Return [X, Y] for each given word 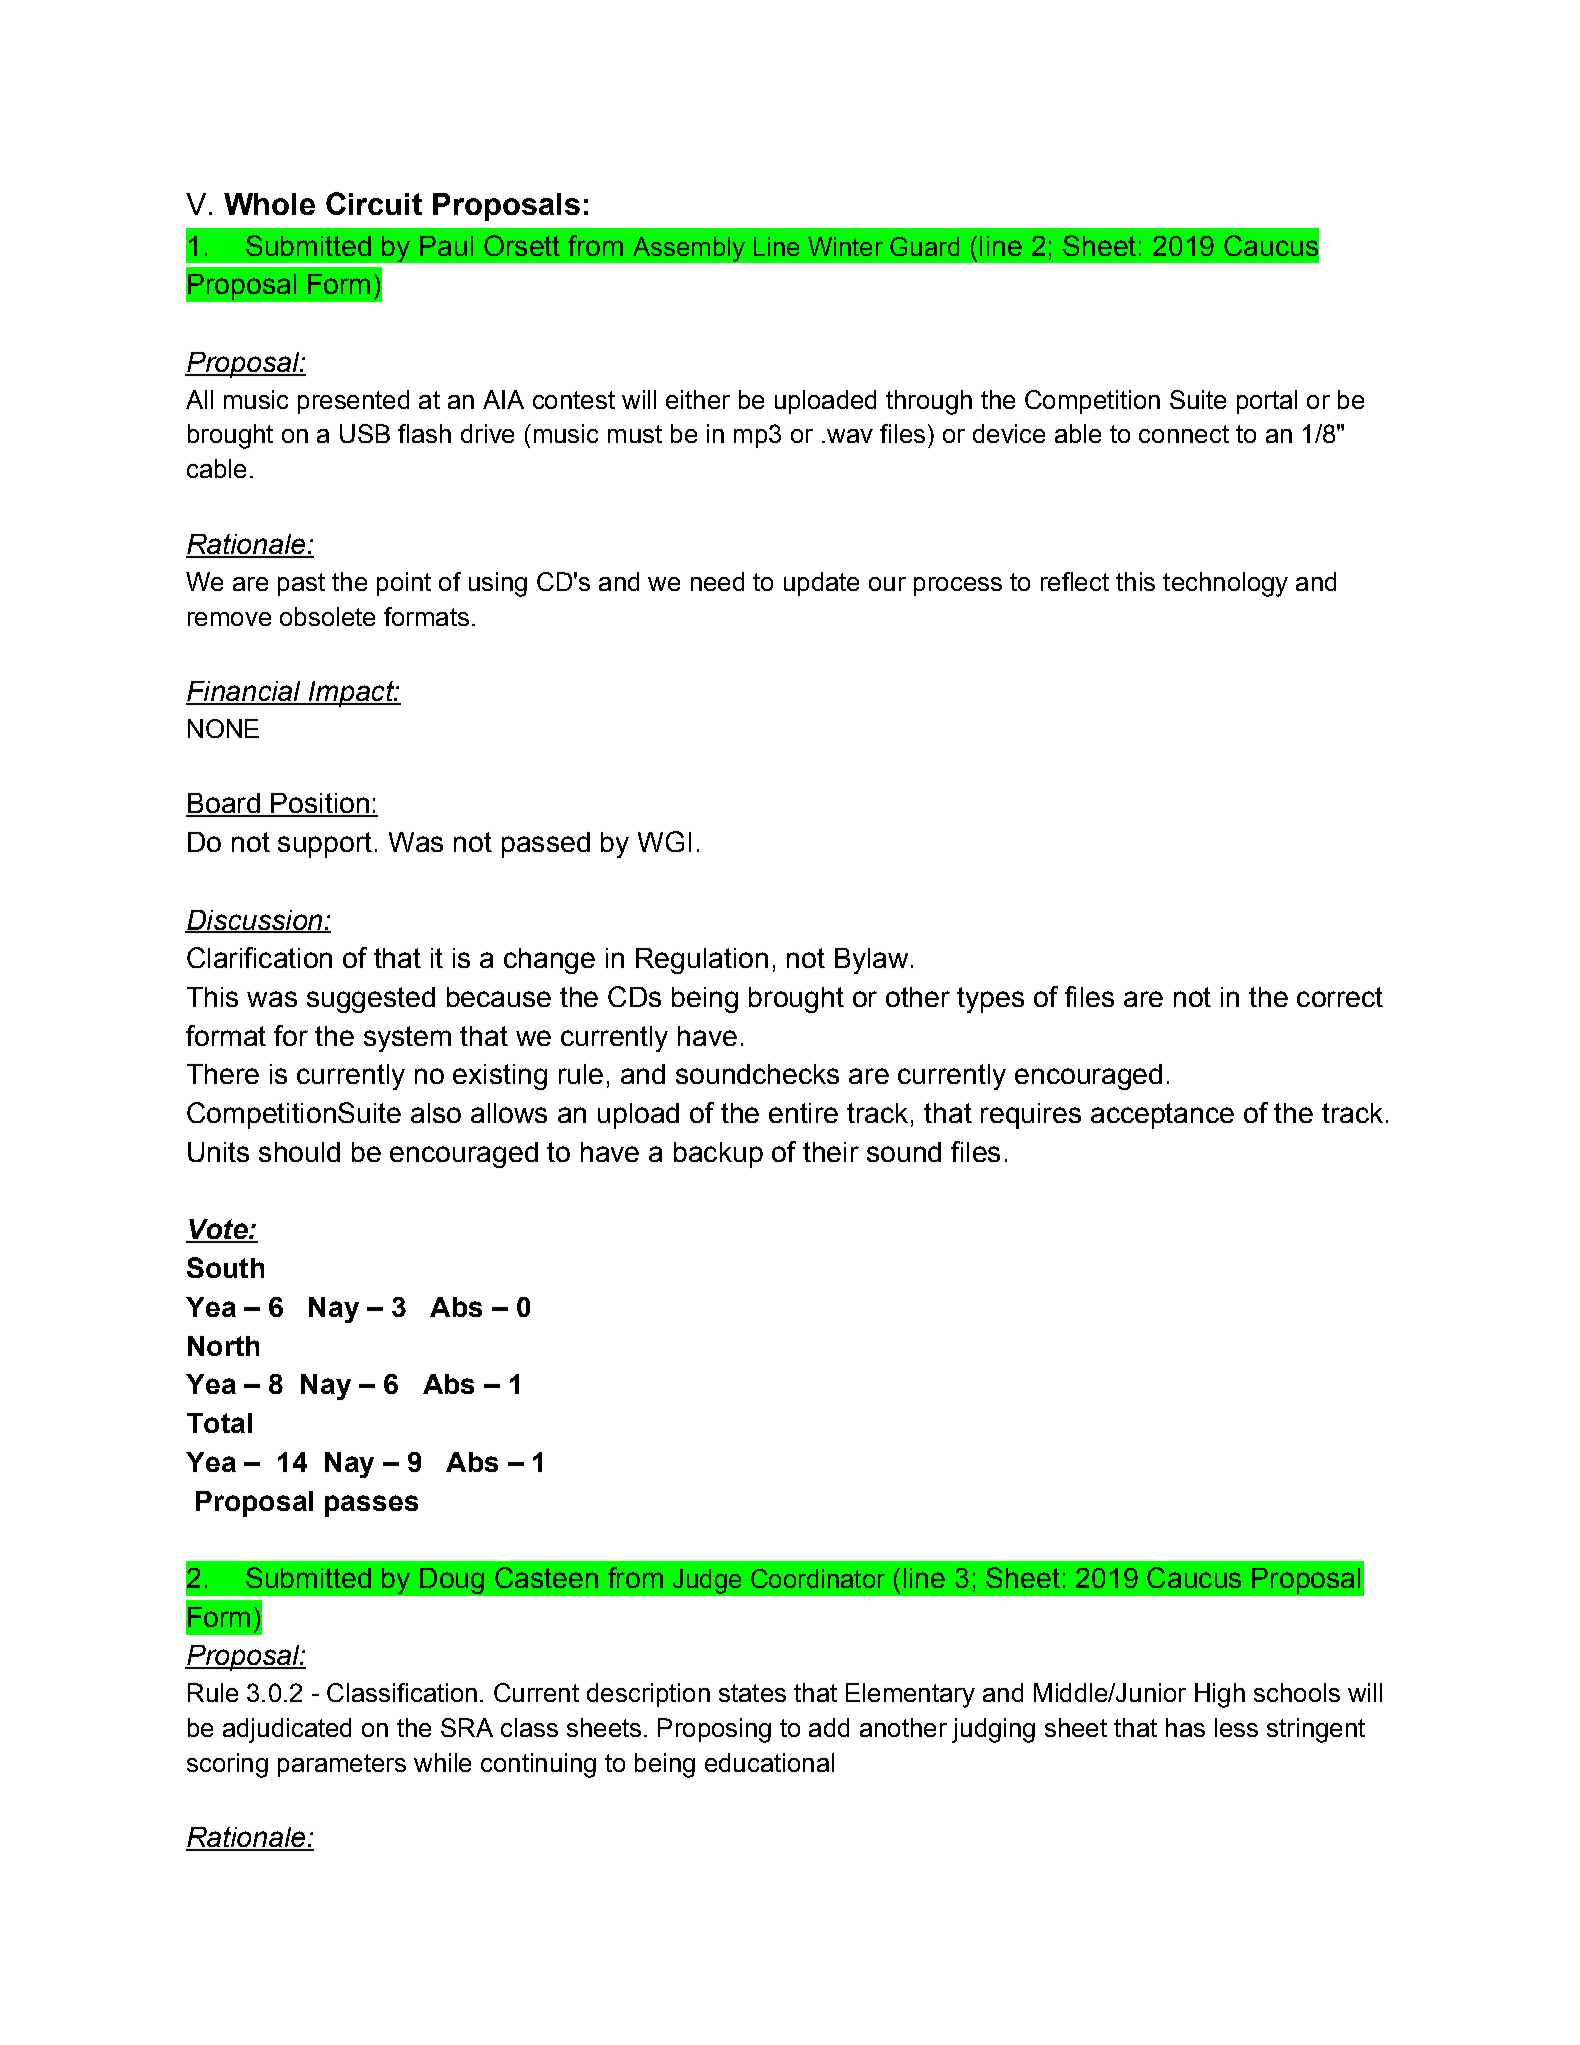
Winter [845, 246]
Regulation [702, 961]
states [752, 1693]
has [1185, 1727]
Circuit [374, 203]
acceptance [1162, 1116]
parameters [342, 1765]
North [223, 1346]
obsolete [327, 616]
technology [1225, 584]
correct [1340, 997]
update [821, 584]
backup [718, 1155]
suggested [371, 1000]
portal [1267, 402]
